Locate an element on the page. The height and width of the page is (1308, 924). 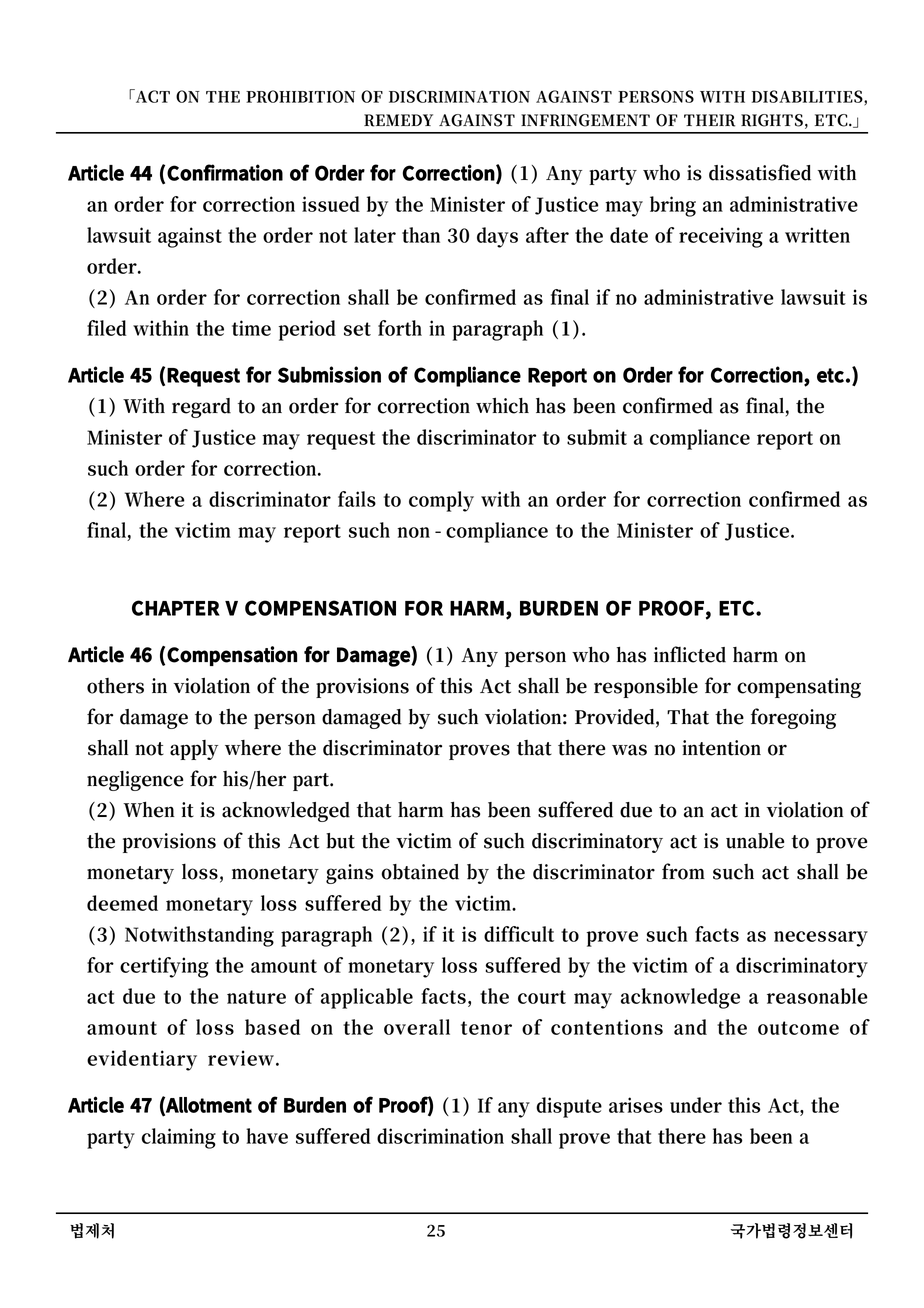
was is located at coordinates (629, 750).
